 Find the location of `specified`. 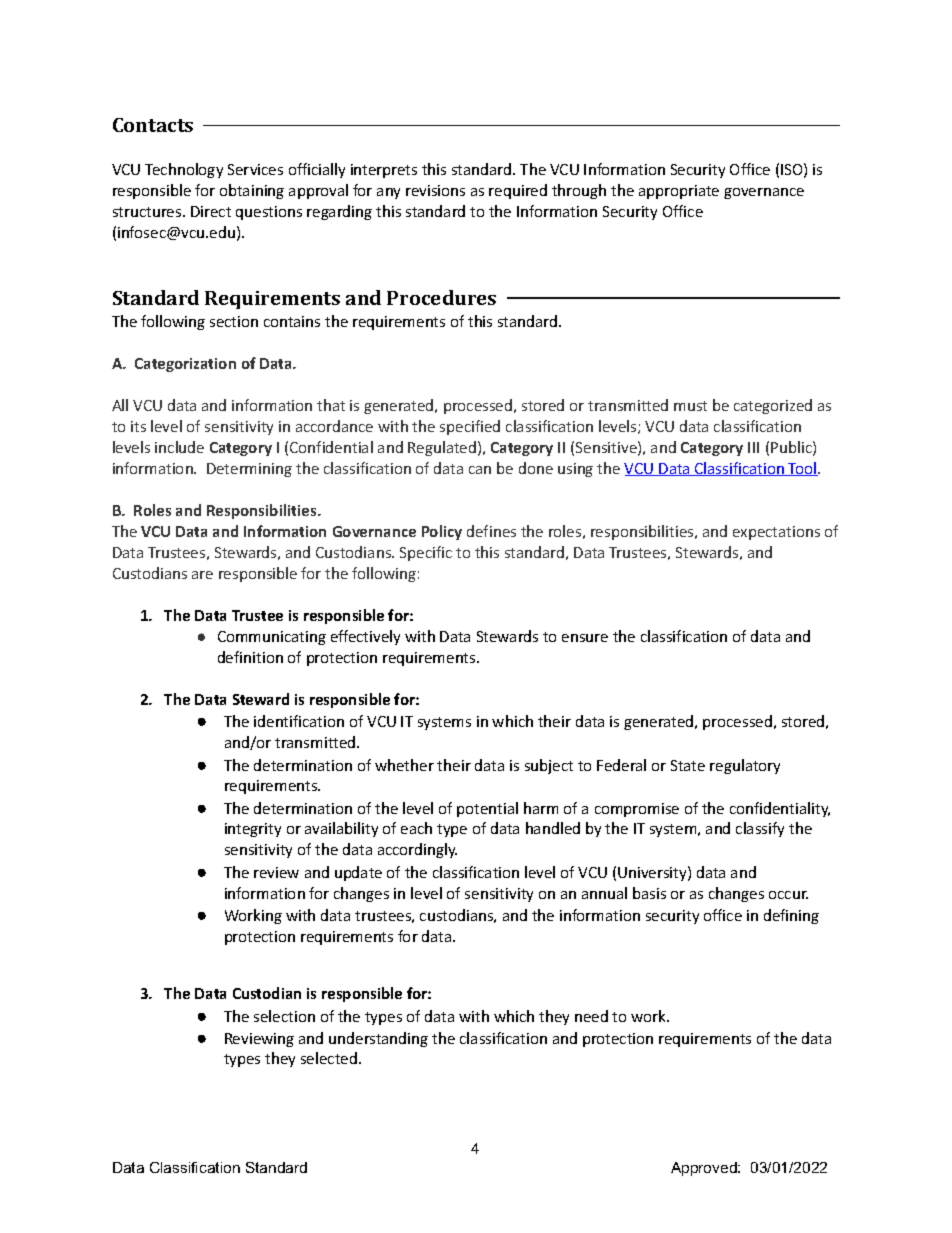

specified is located at coordinates (470, 427).
